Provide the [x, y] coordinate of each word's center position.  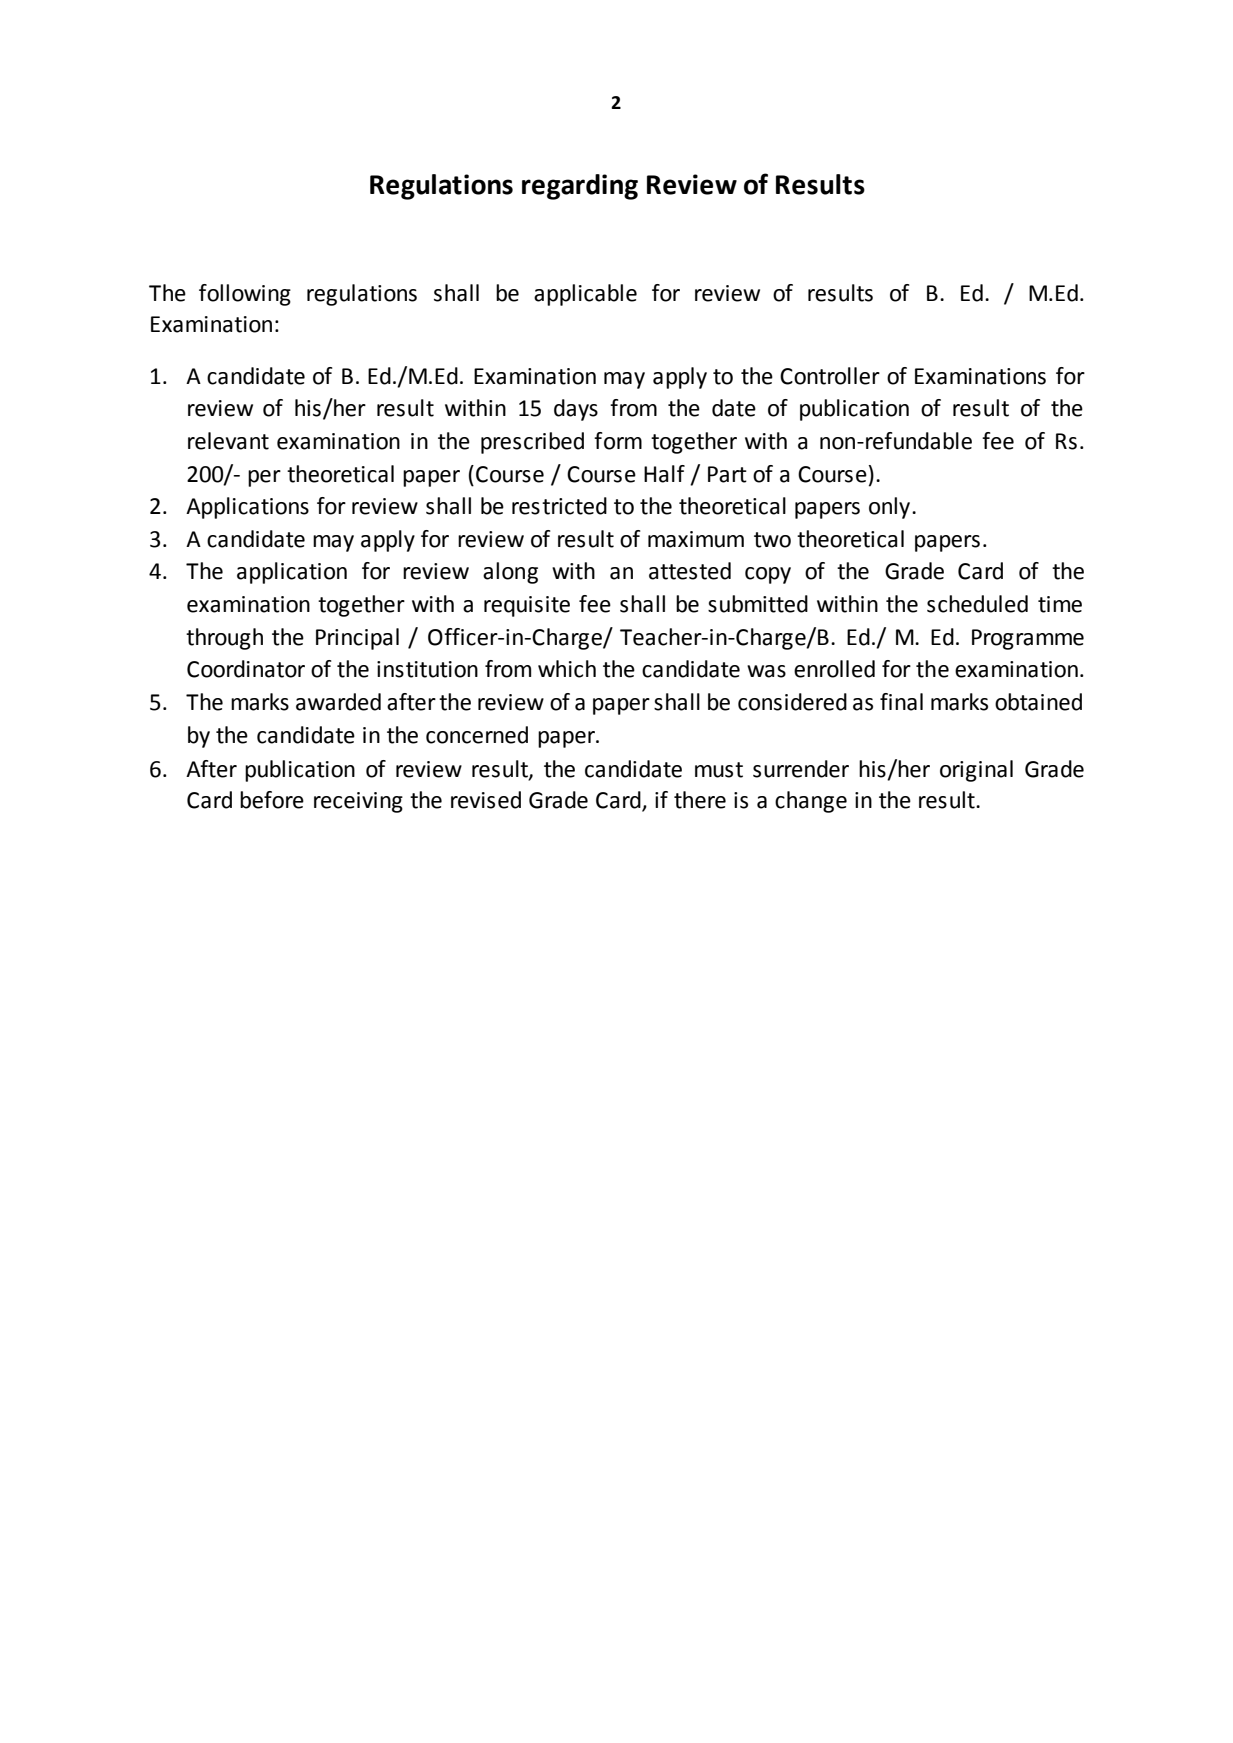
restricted [559, 506]
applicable [585, 295]
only [891, 508]
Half [664, 474]
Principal [357, 639]
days [576, 410]
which [567, 669]
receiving [358, 802]
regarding [580, 187]
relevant [228, 441]
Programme [1028, 639]
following [245, 295]
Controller [830, 376]
